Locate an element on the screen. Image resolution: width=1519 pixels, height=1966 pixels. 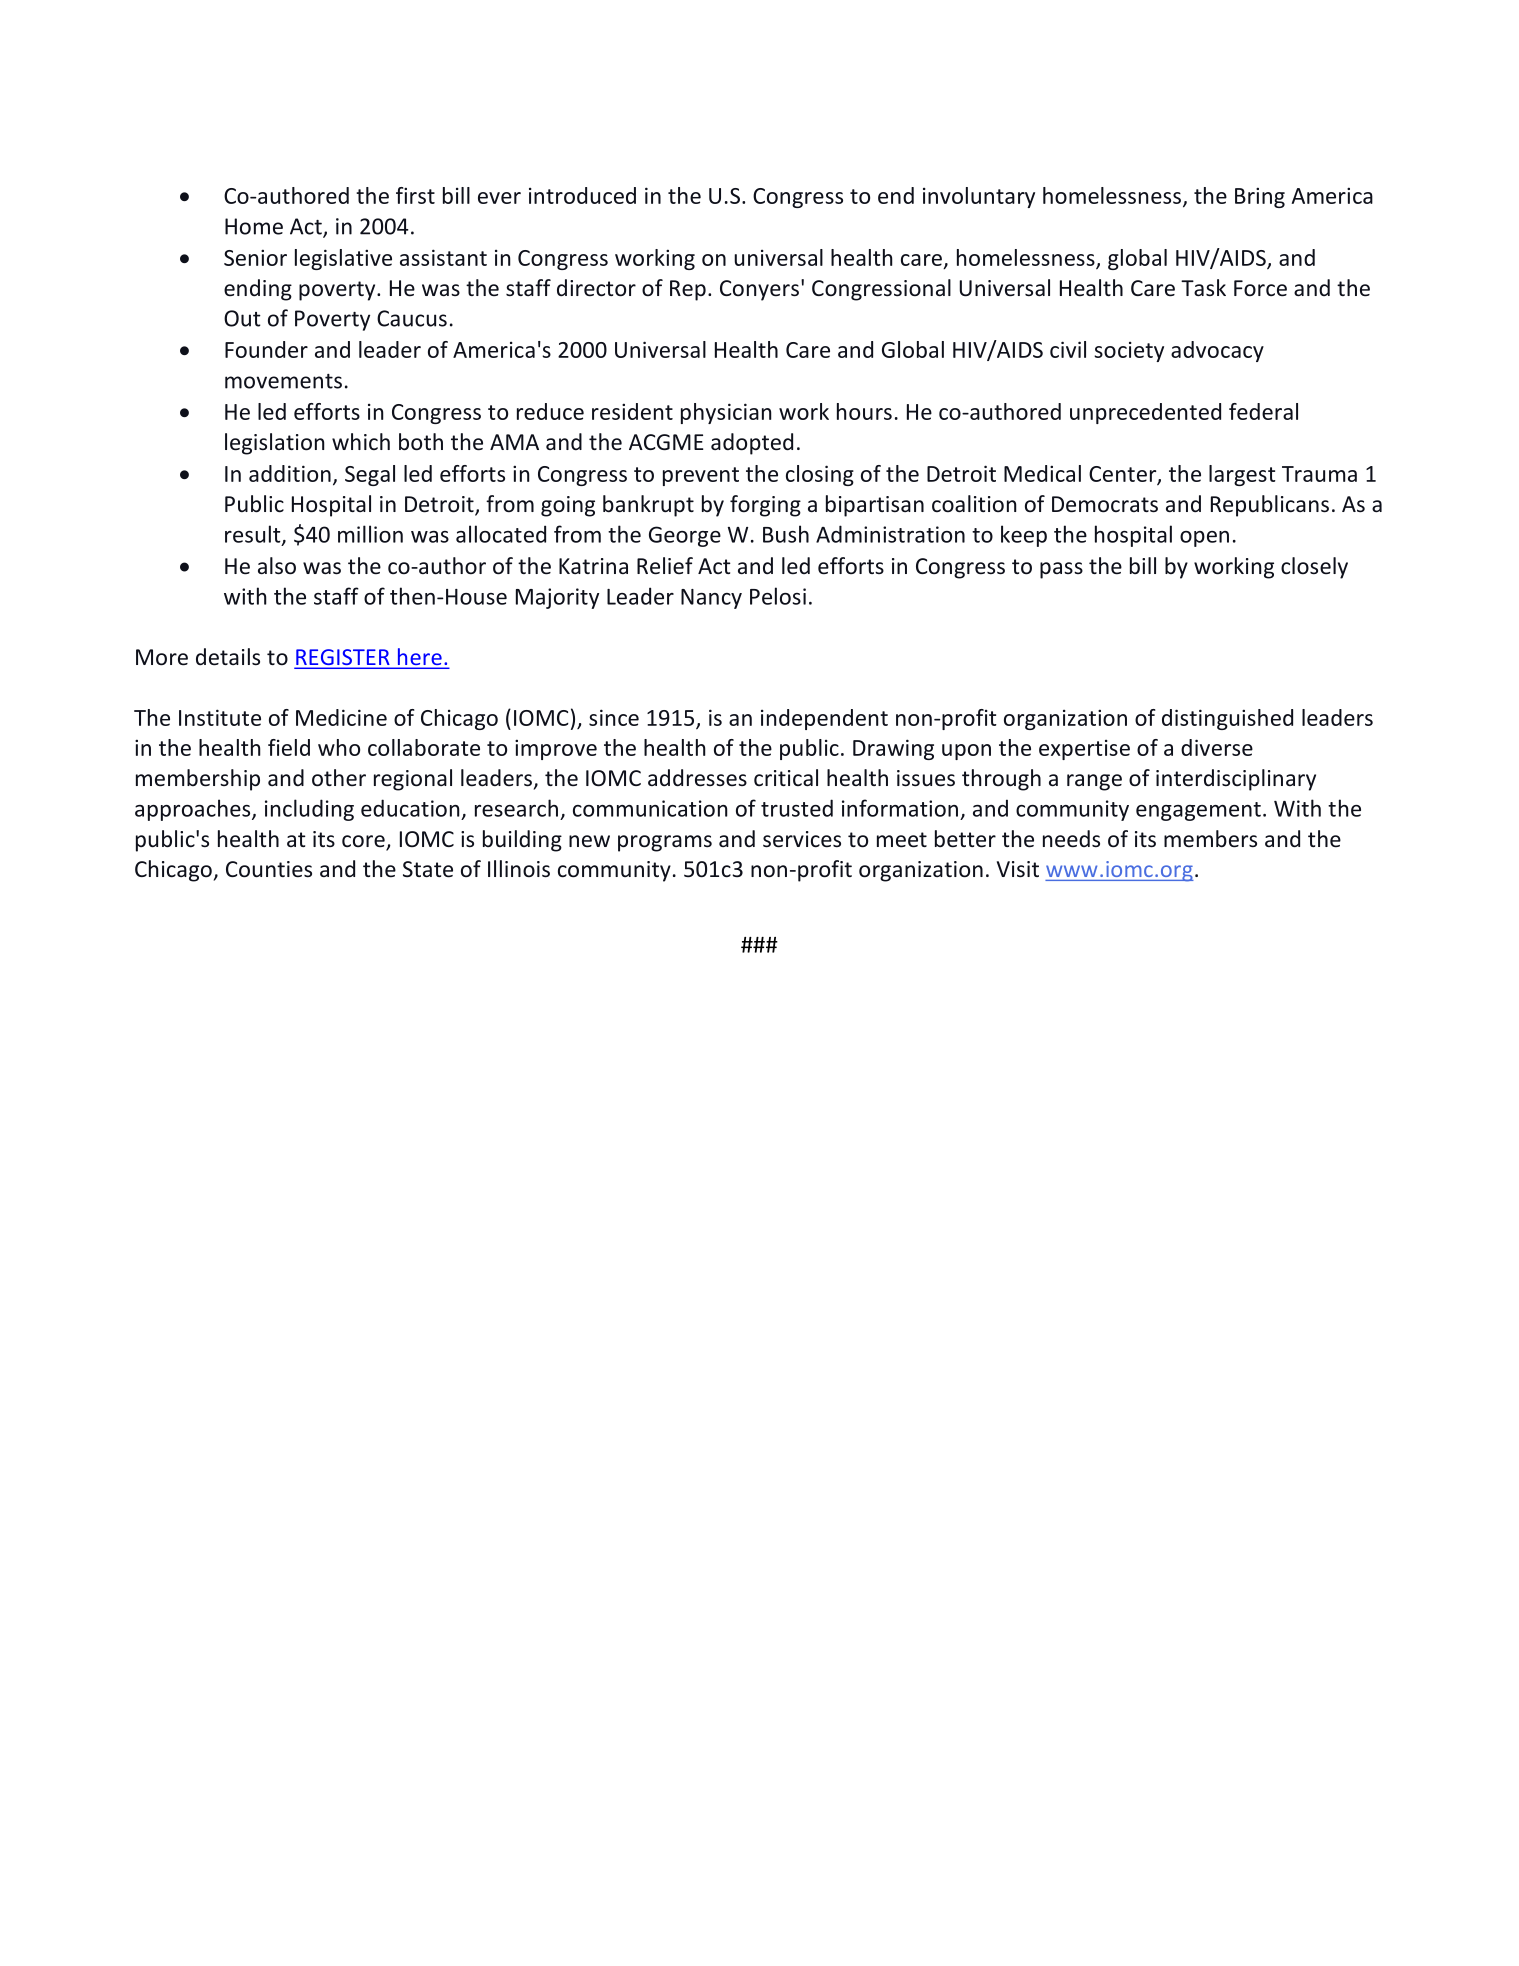
result is located at coordinates (254, 535).
